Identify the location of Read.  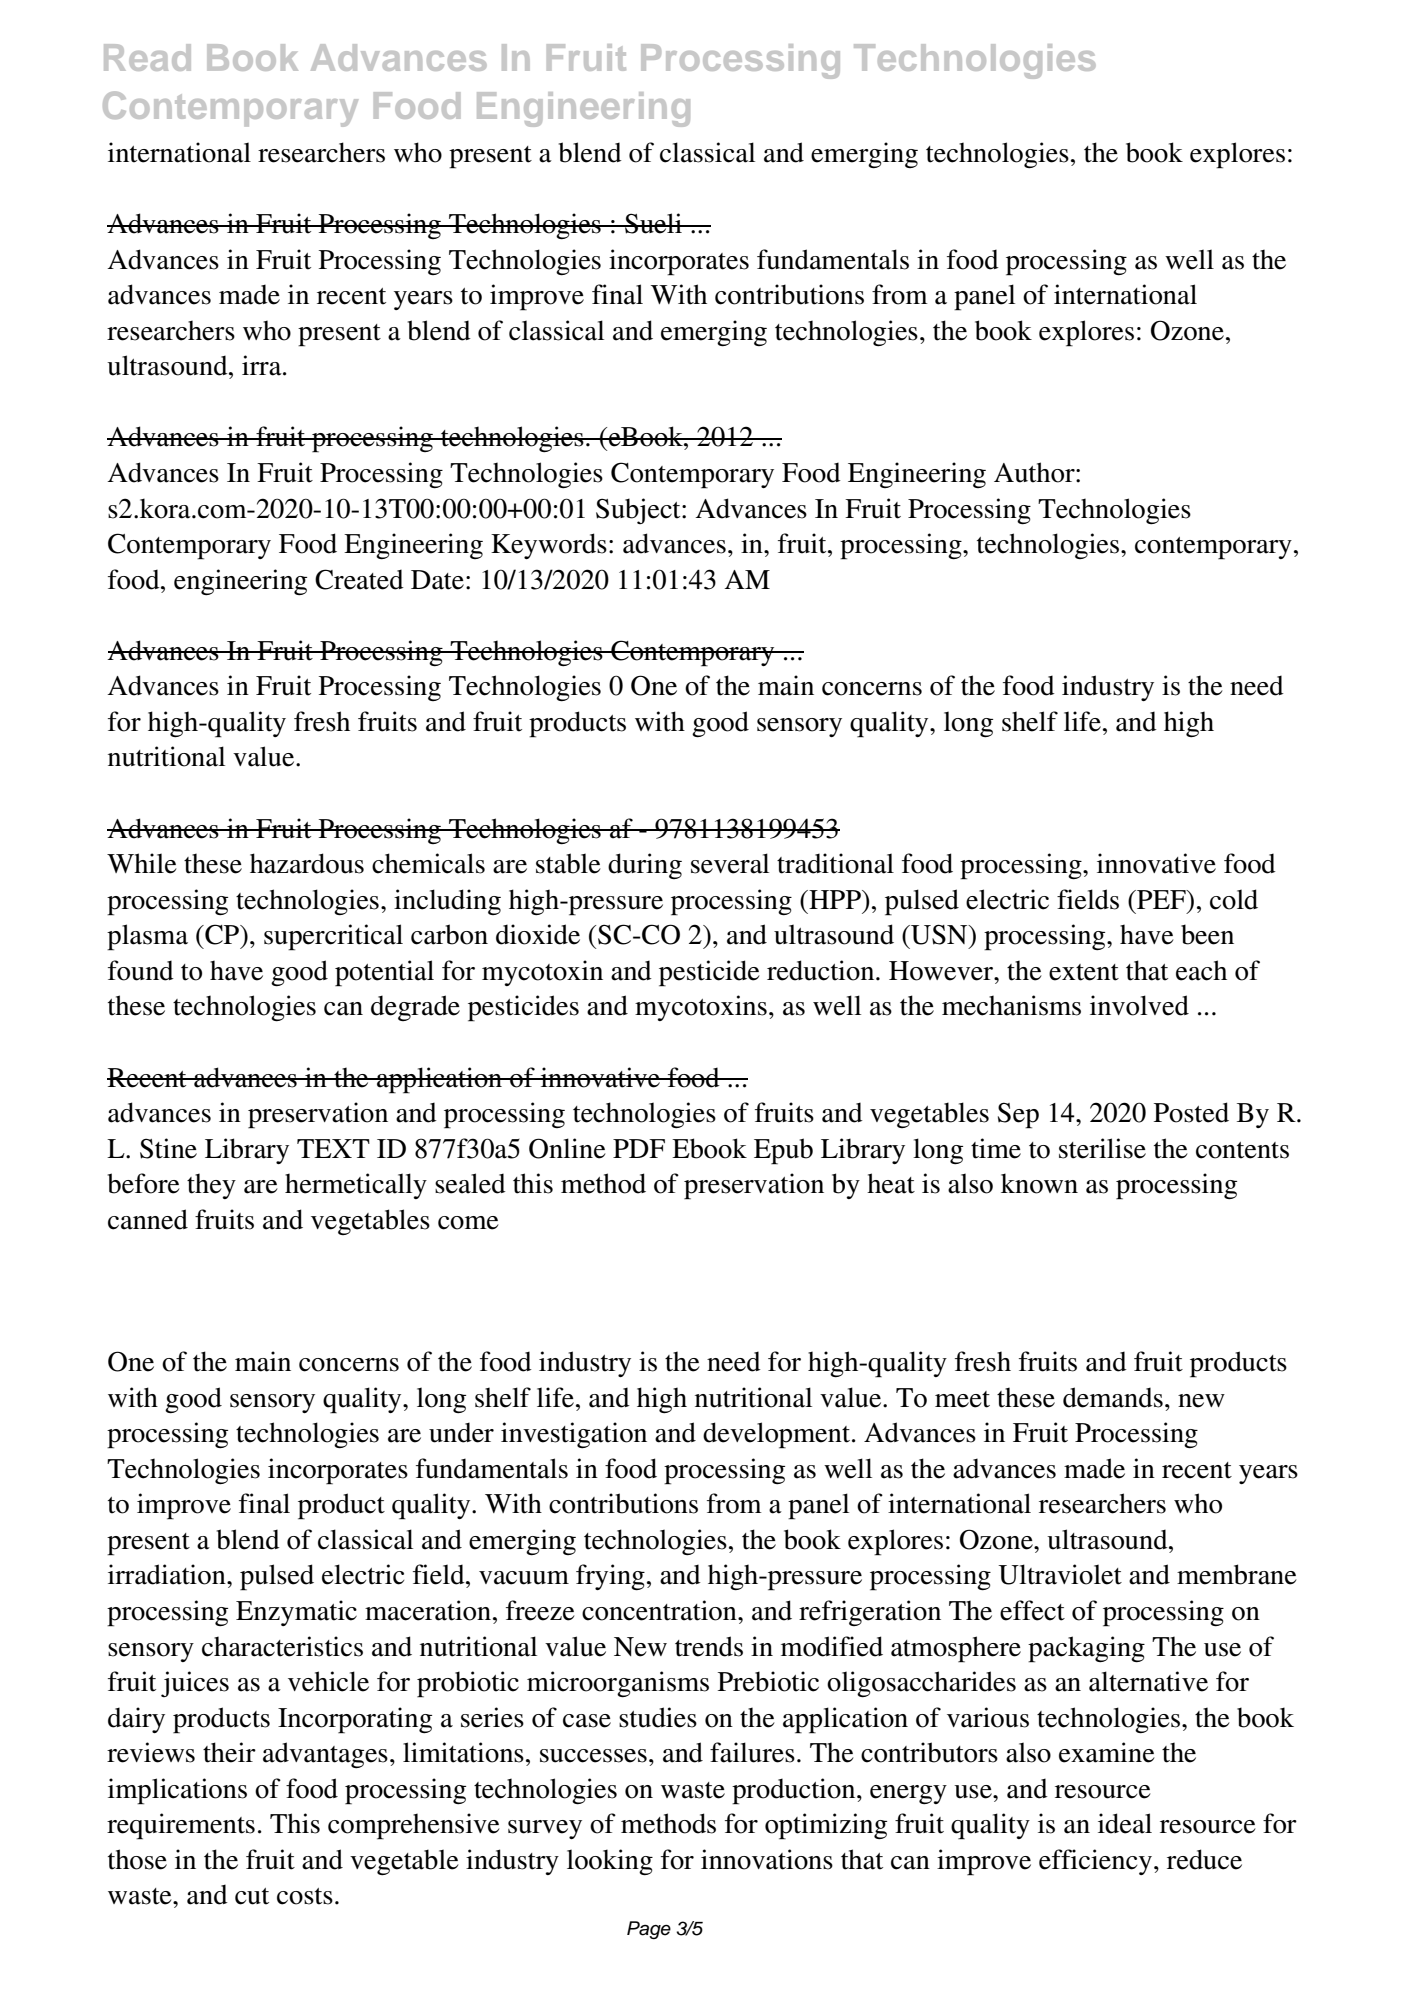
(147, 57).
